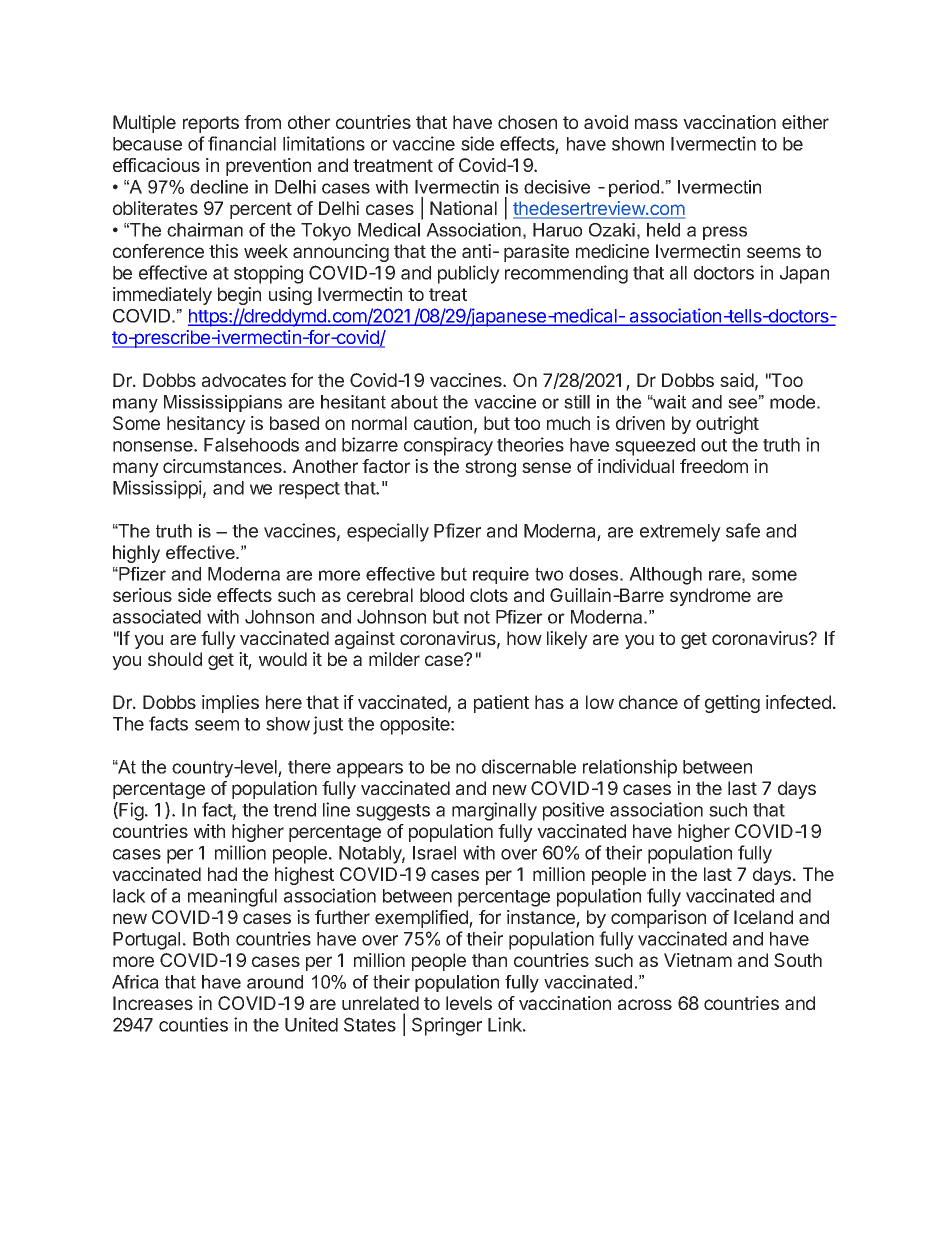 Image resolution: width=952 pixels, height=1233 pixels. I want to click on syndrome, so click(710, 597).
